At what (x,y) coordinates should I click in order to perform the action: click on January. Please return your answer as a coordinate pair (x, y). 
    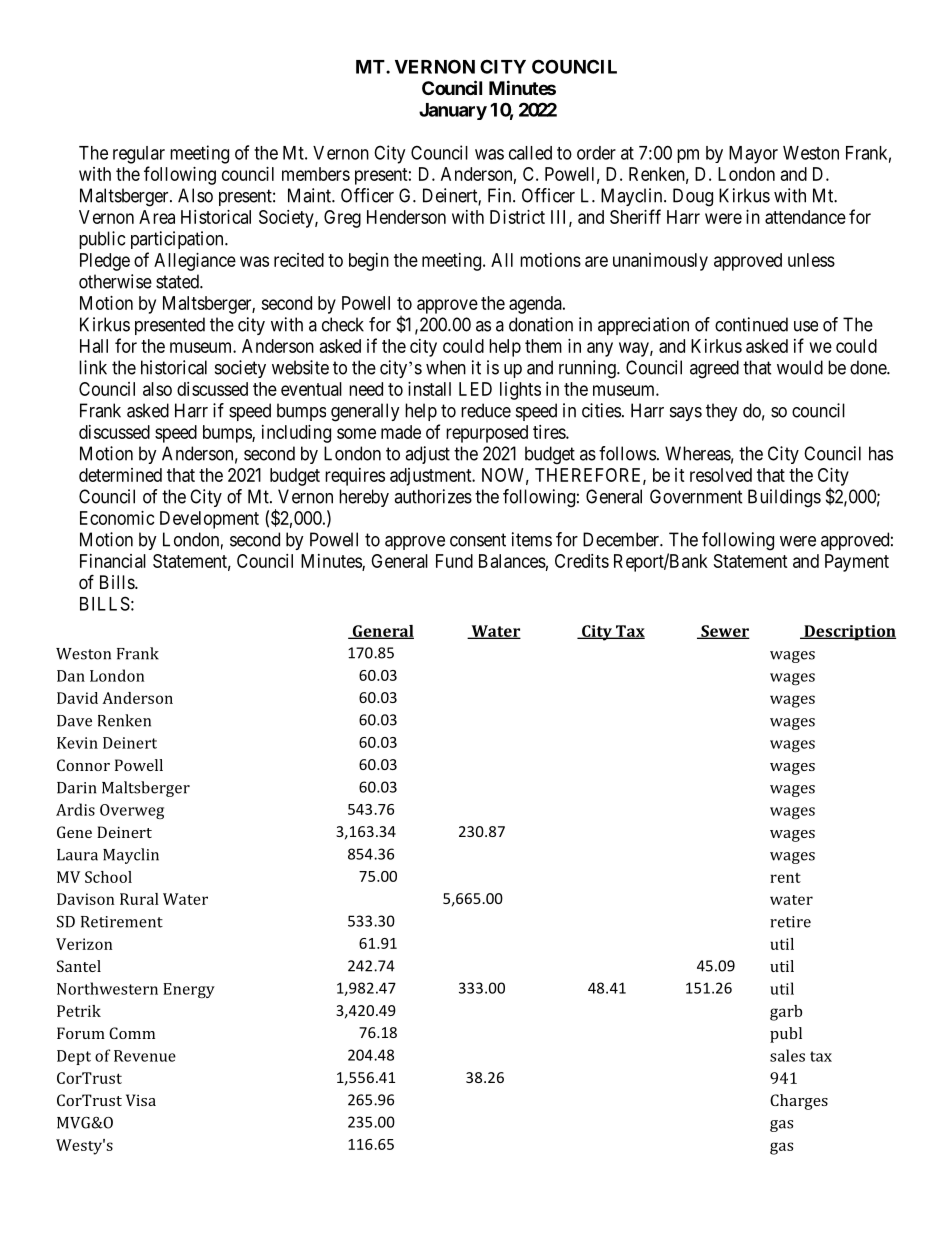
    Looking at the image, I should click on (453, 111).
